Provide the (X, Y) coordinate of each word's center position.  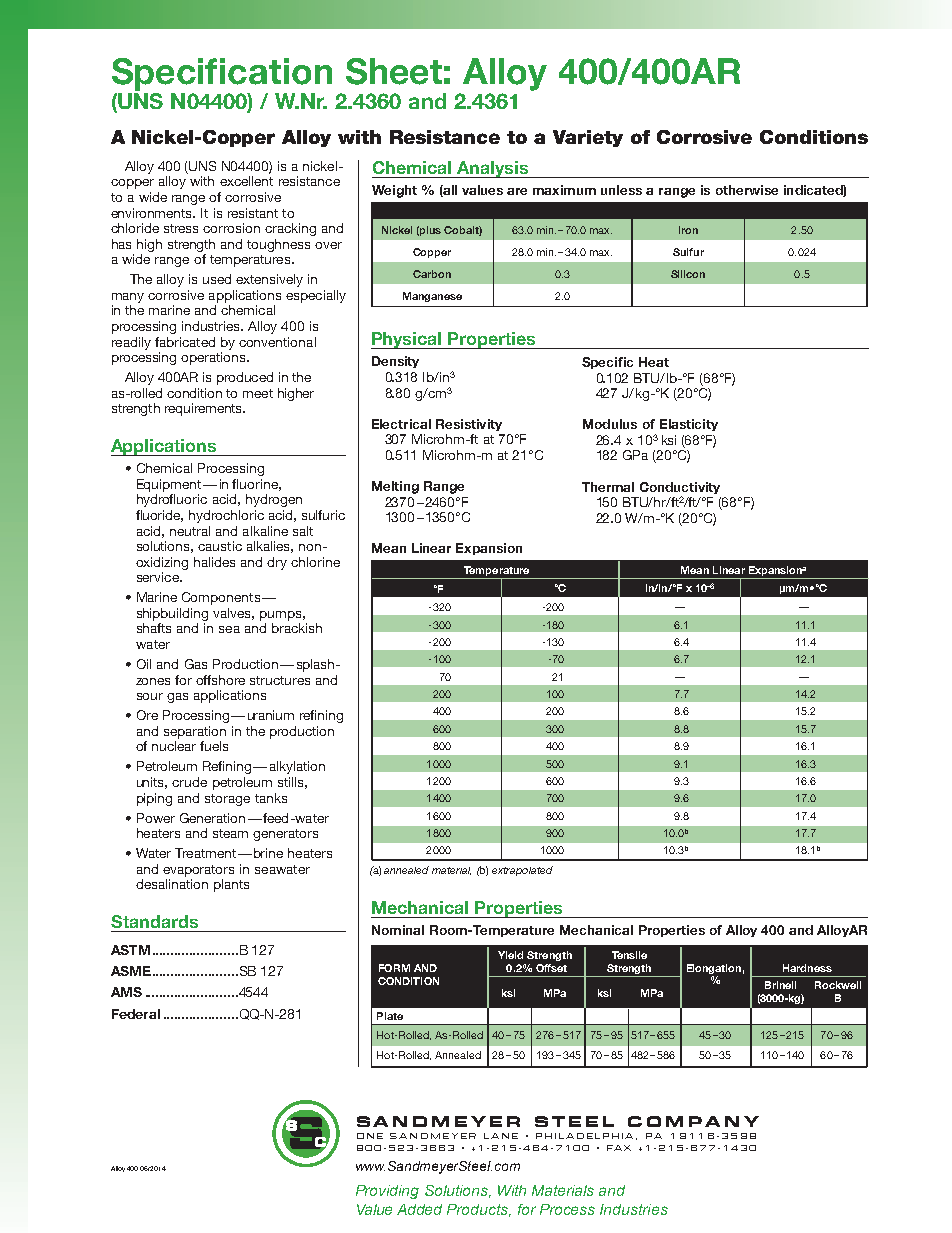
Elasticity (689, 425)
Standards (154, 921)
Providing (387, 1192)
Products (479, 1210)
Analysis (492, 169)
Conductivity (680, 489)
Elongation (714, 969)
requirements (205, 409)
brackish (297, 628)
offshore (220, 680)
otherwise (747, 190)
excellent (246, 181)
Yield (510, 955)
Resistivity (469, 425)
